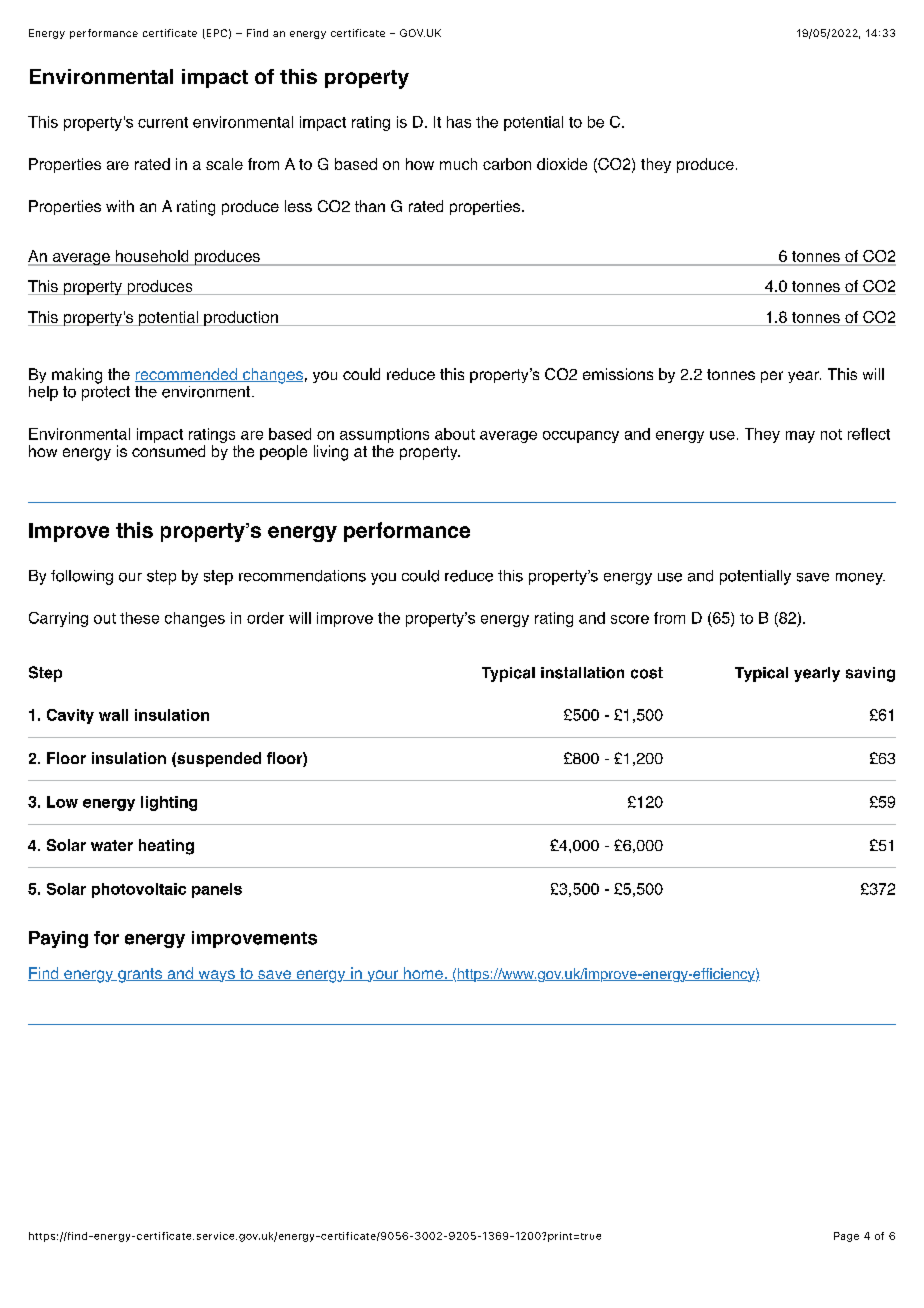  I want to click on installation, so click(582, 673).
